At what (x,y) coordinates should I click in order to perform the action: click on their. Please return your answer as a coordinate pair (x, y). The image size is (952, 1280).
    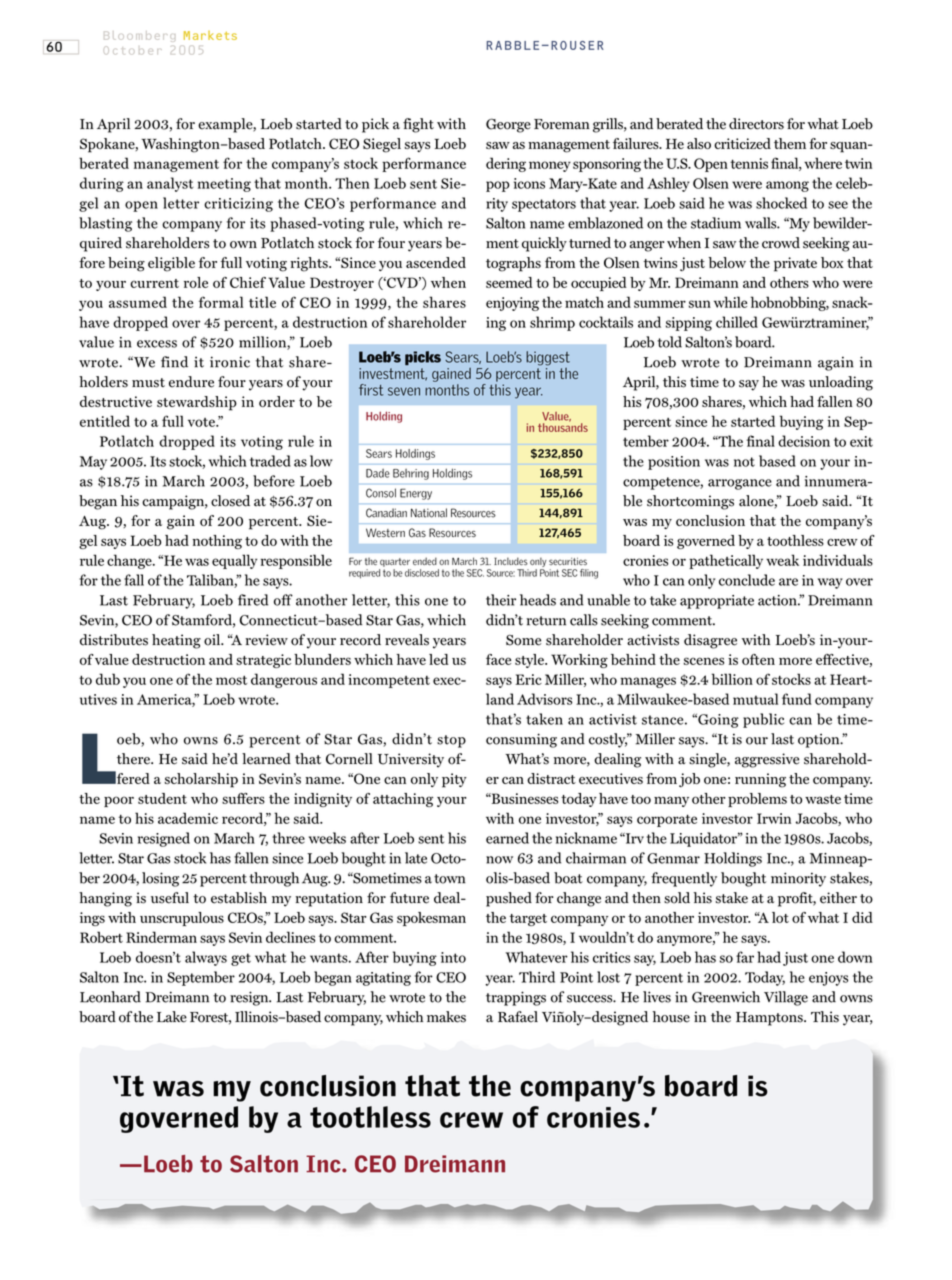
    Looking at the image, I should click on (501, 600).
